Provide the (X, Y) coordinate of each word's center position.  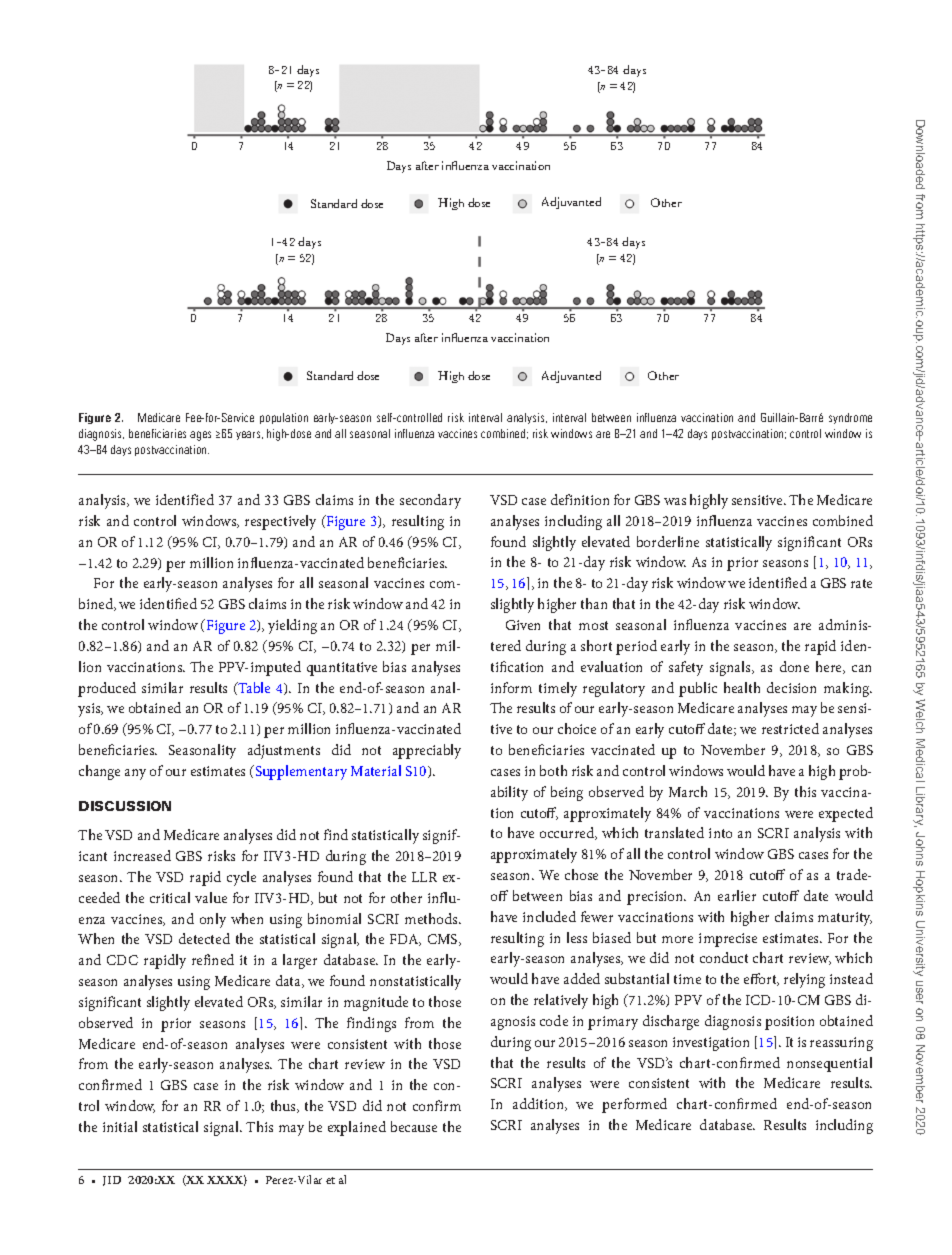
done (794, 666)
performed (634, 1105)
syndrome (850, 418)
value (211, 897)
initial (120, 1126)
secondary (430, 501)
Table (253, 687)
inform (511, 687)
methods (432, 918)
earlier (737, 895)
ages (200, 436)
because (414, 1126)
